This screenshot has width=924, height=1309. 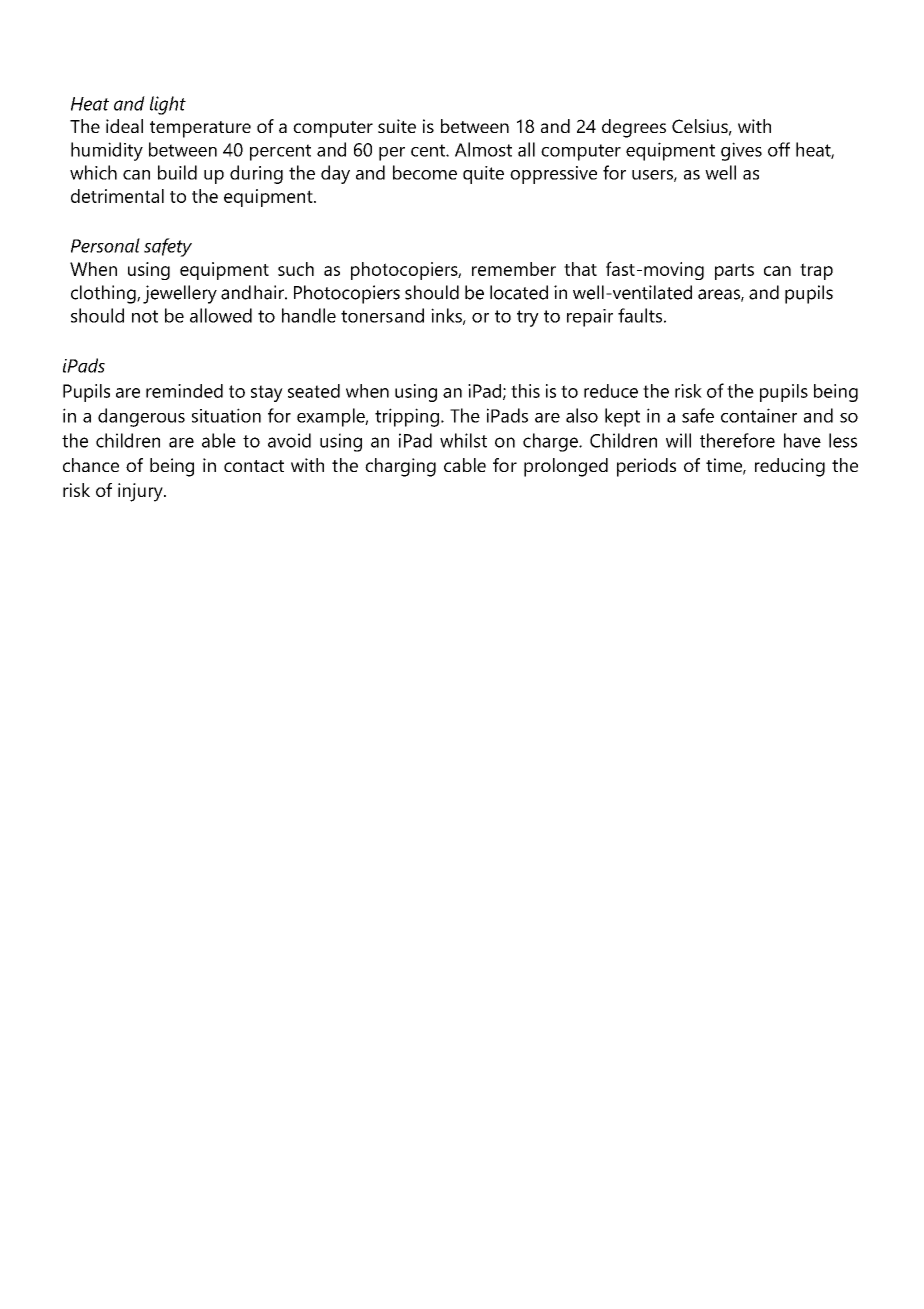 I want to click on light, so click(x=168, y=105).
